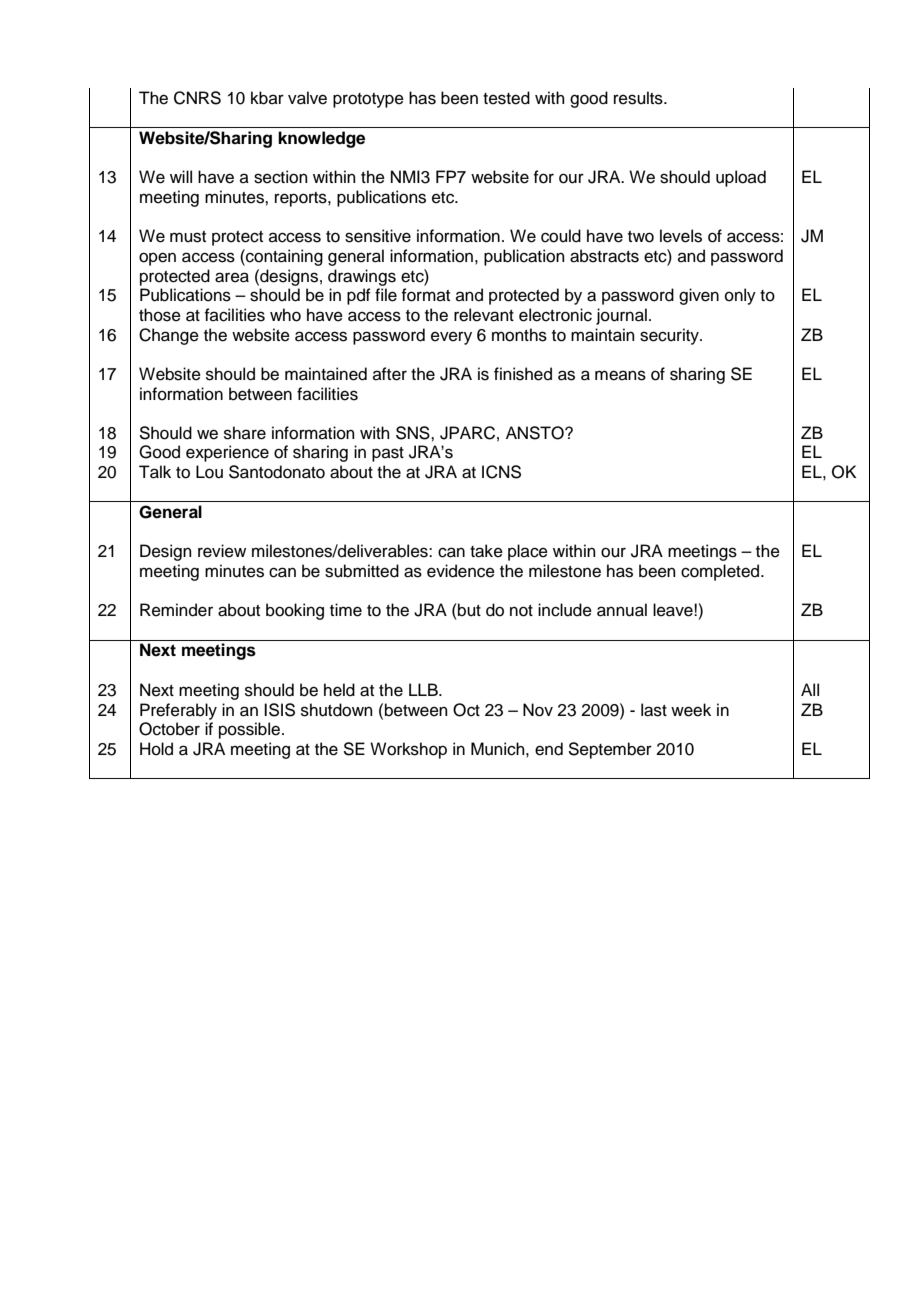 The image size is (924, 1308). I want to click on evidence, so click(461, 571).
